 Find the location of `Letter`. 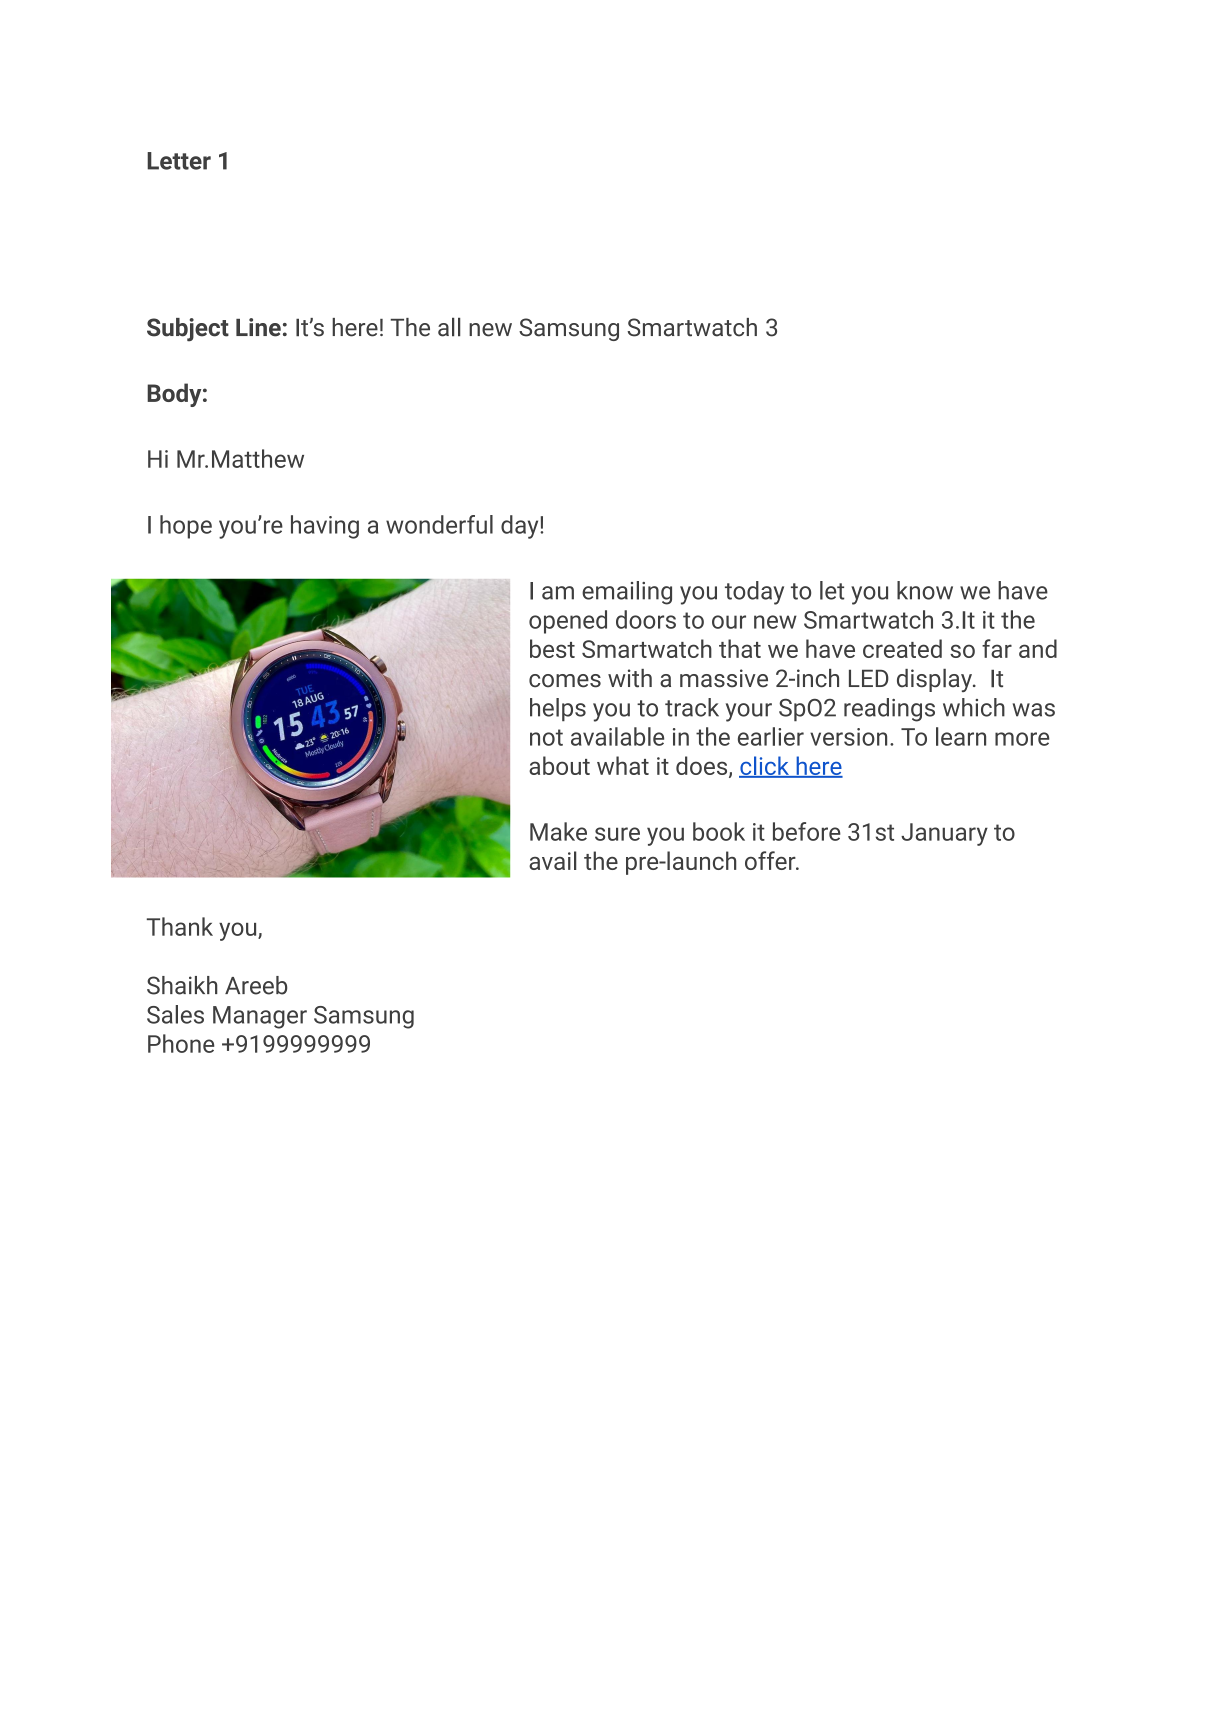

Letter is located at coordinates (179, 161).
